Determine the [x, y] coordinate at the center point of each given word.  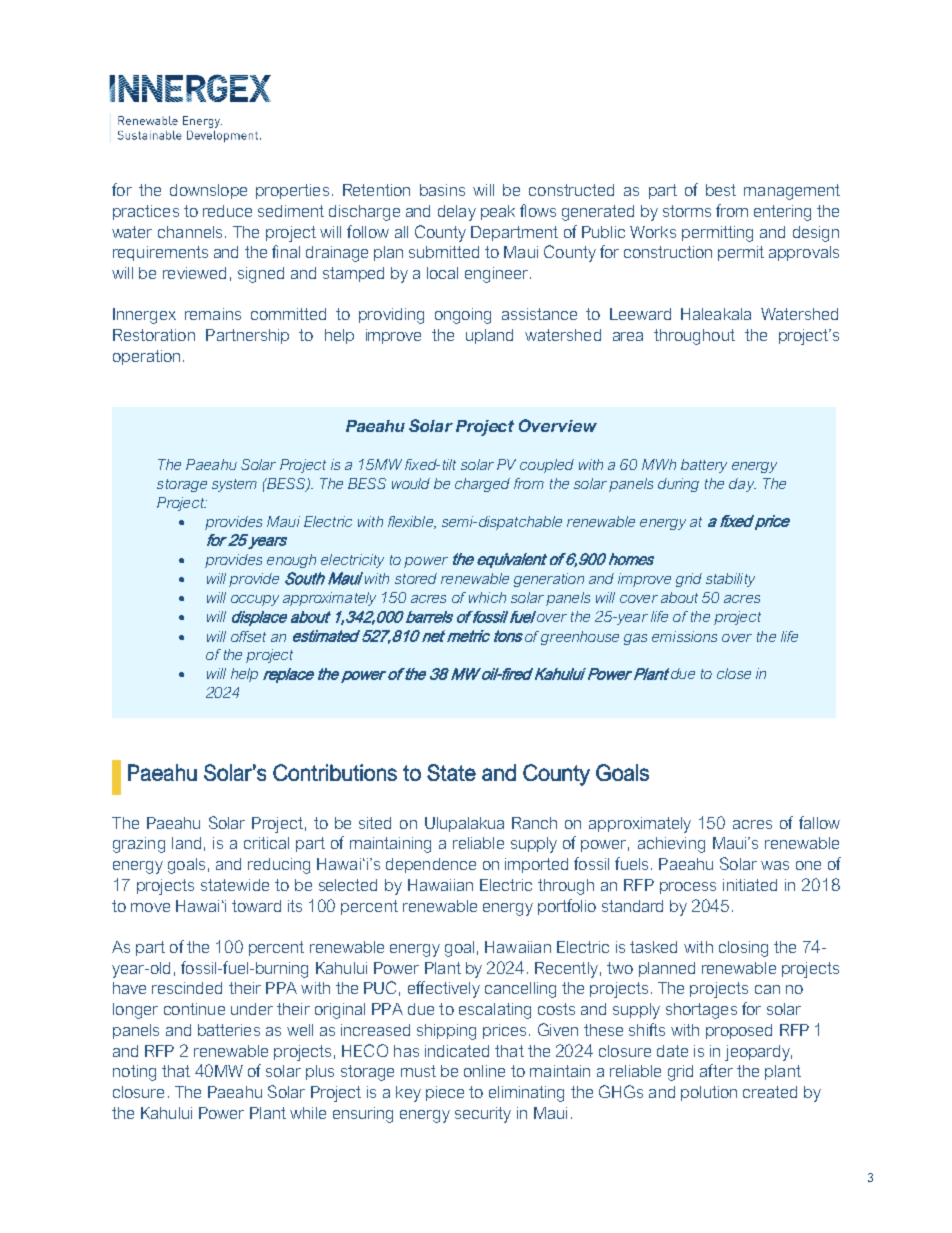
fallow [819, 822]
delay [457, 213]
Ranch [534, 823]
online [484, 1071]
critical [266, 843]
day [742, 485]
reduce [227, 211]
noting [134, 1073]
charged [482, 485]
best [721, 190]
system [234, 485]
